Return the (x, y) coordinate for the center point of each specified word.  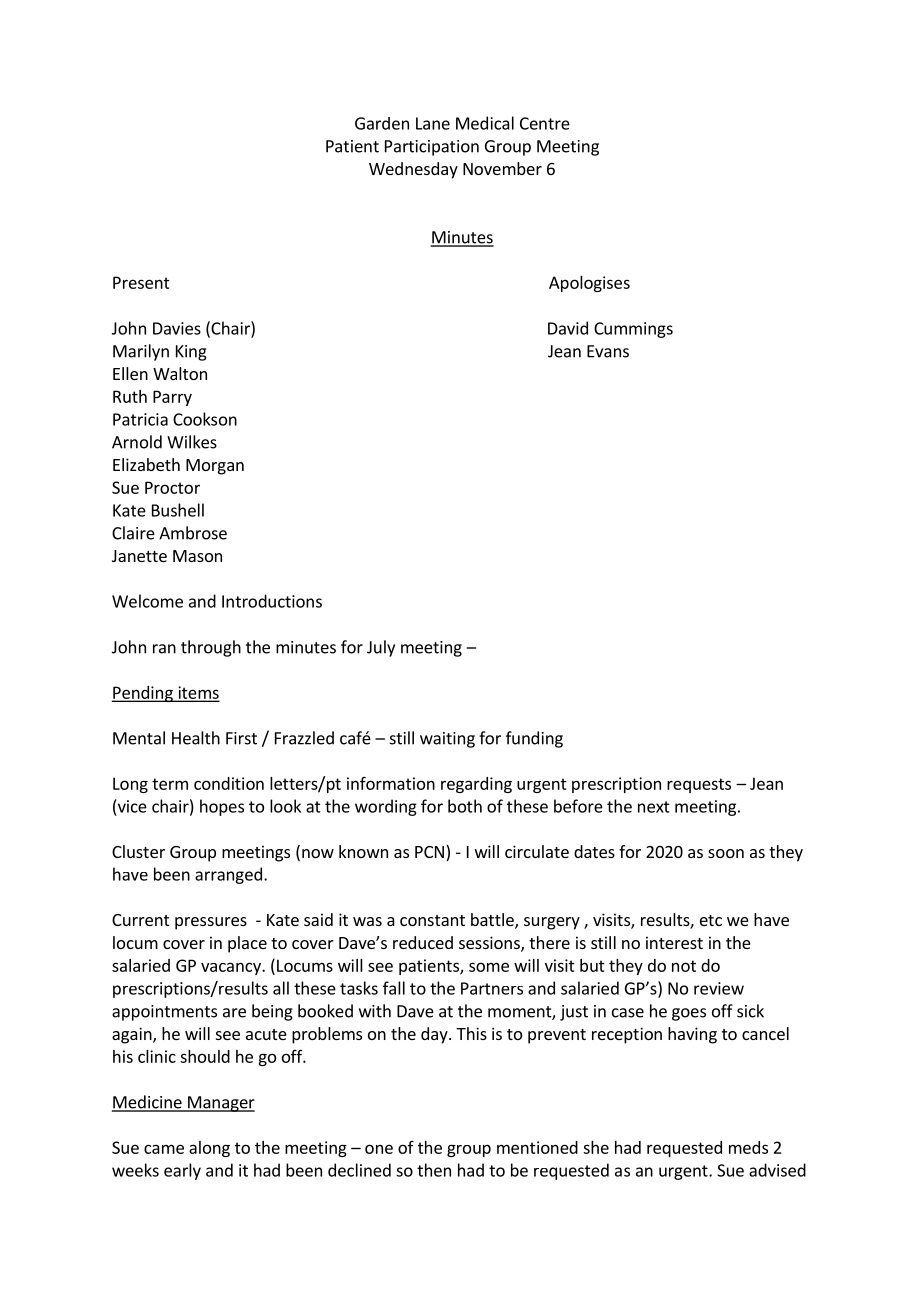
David (568, 328)
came (164, 1149)
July (381, 648)
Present (141, 282)
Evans (608, 351)
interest (674, 942)
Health (196, 738)
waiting (447, 740)
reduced (423, 942)
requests (699, 785)
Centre (545, 123)
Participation (432, 148)
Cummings (633, 330)
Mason (197, 556)
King (191, 353)
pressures (211, 923)
